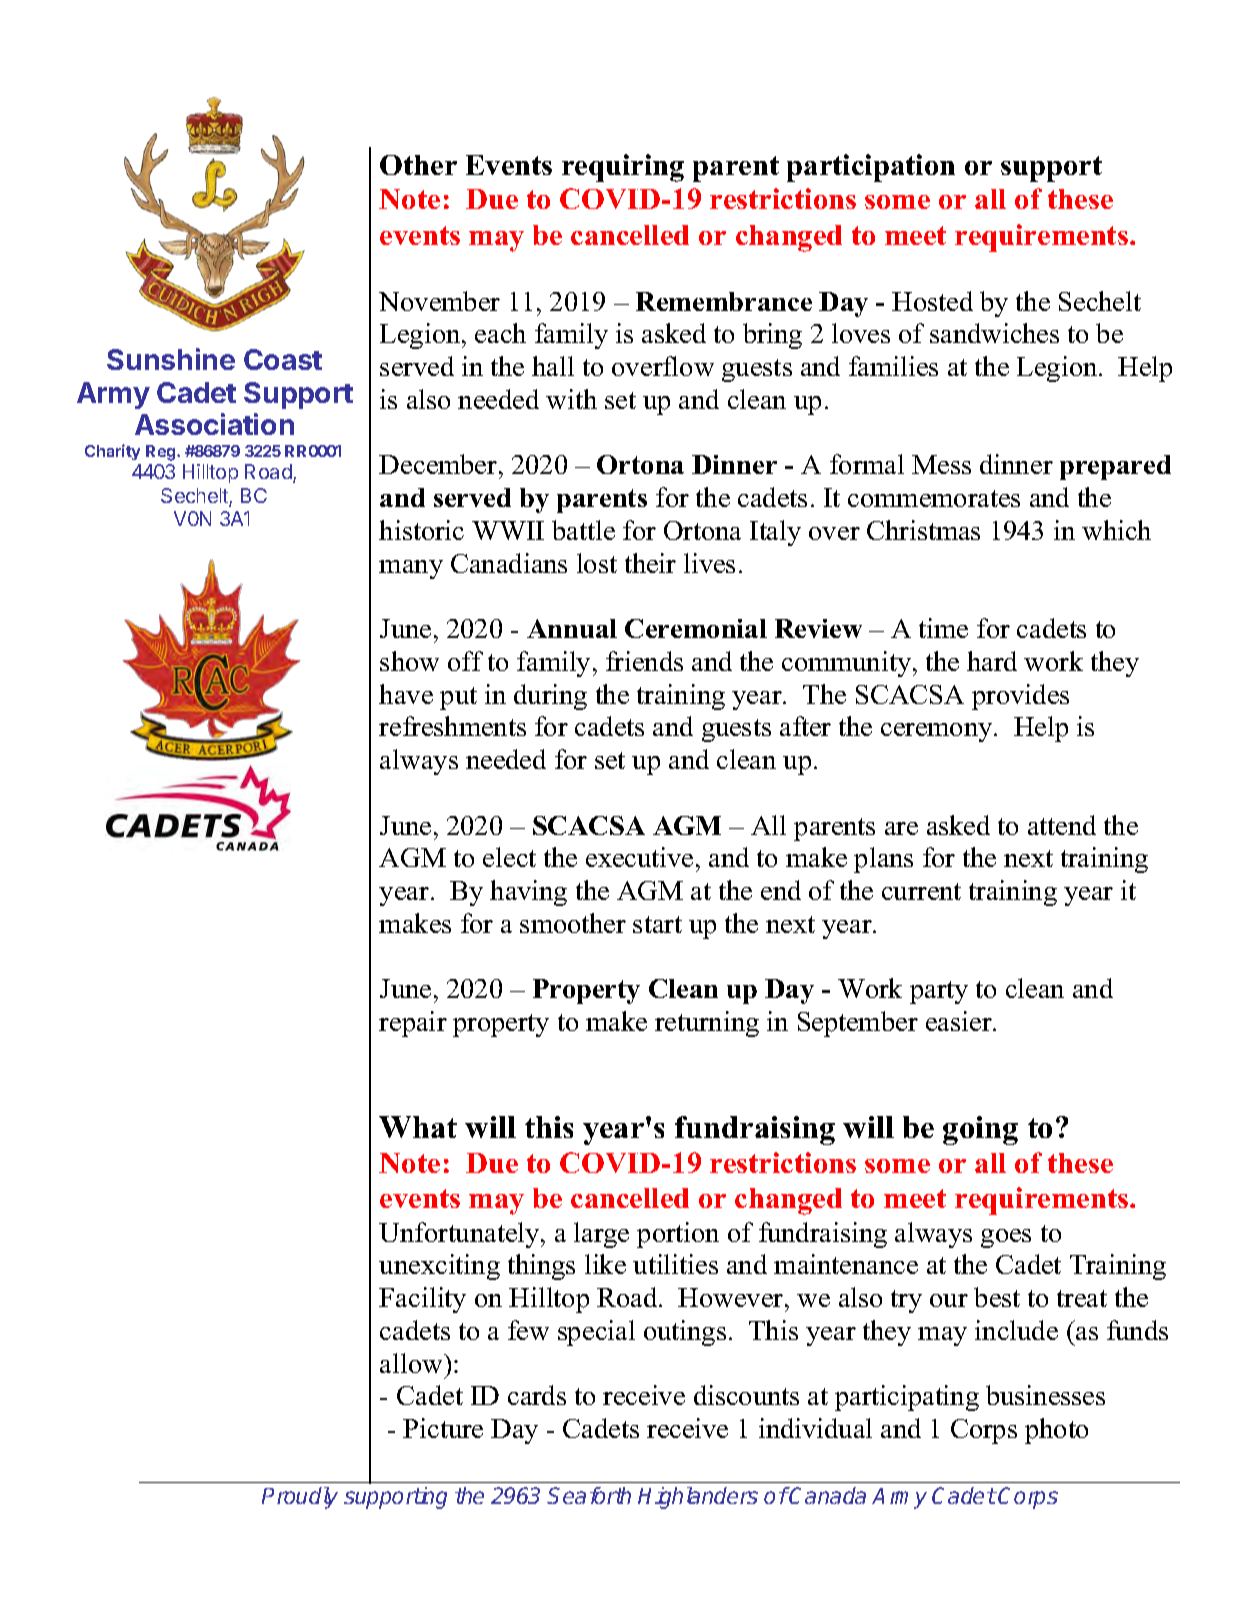 This image has width=1245, height=1611. What do you see at coordinates (300, 1498) in the image?
I see `Proudly` at bounding box center [300, 1498].
